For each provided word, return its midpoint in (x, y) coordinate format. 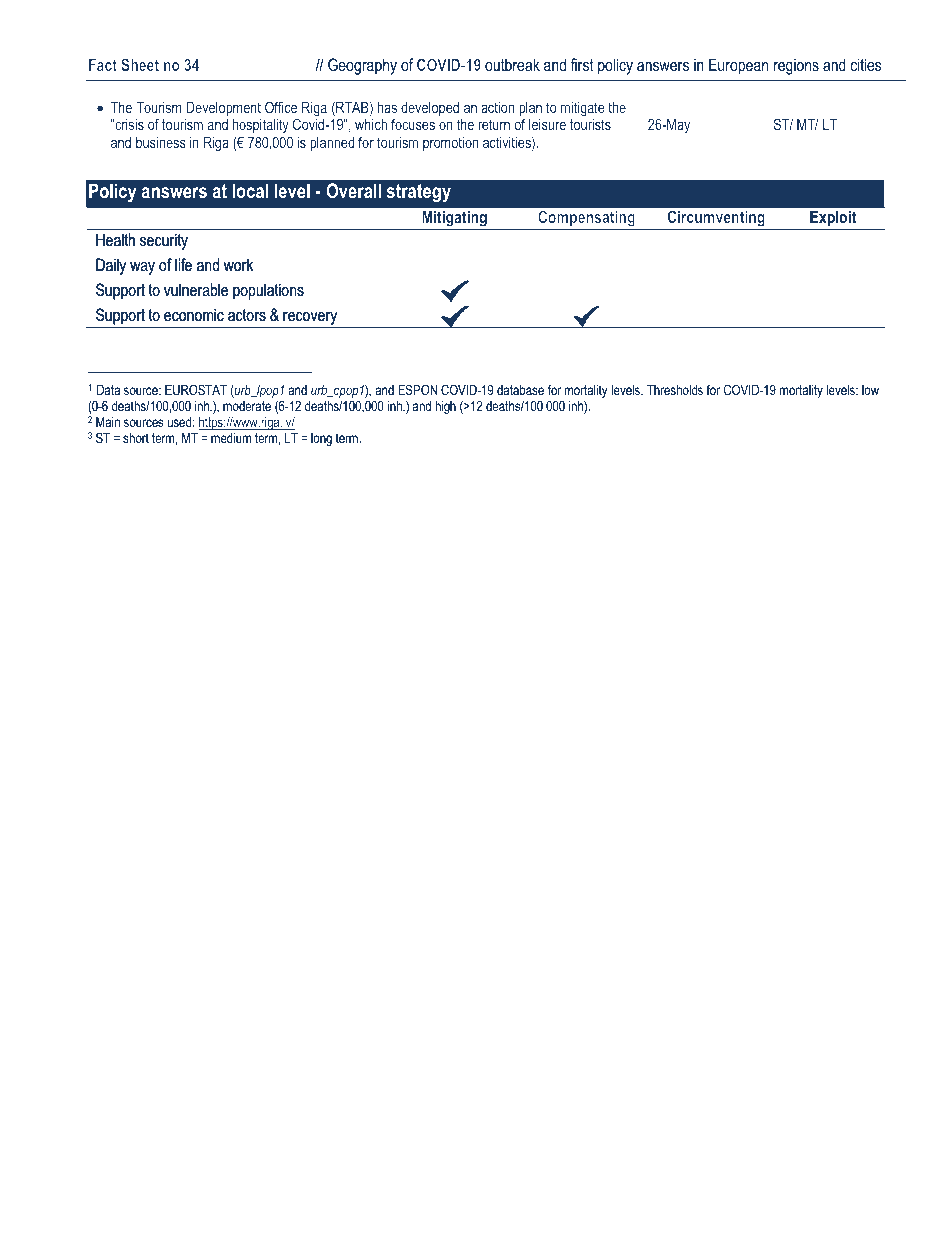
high (445, 407)
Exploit (833, 220)
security (164, 241)
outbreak (512, 64)
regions (796, 66)
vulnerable (196, 289)
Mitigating (454, 220)
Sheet (140, 64)
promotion (450, 144)
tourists (590, 124)
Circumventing (716, 220)
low (870, 390)
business (161, 142)
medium (231, 438)
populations (268, 291)
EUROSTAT (196, 389)
